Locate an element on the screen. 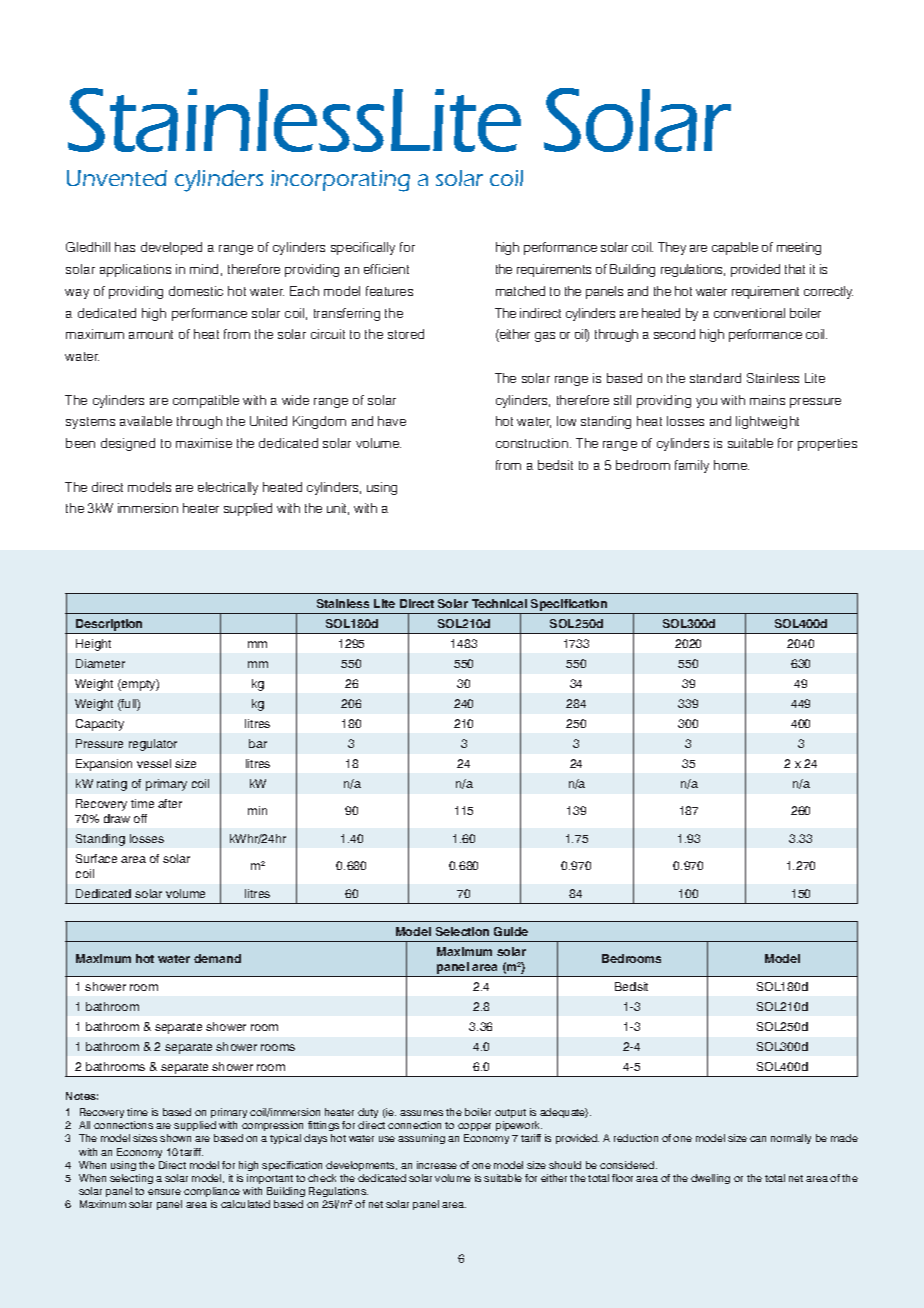 The height and width of the screenshot is (1308, 924). applications is located at coordinates (135, 270).
